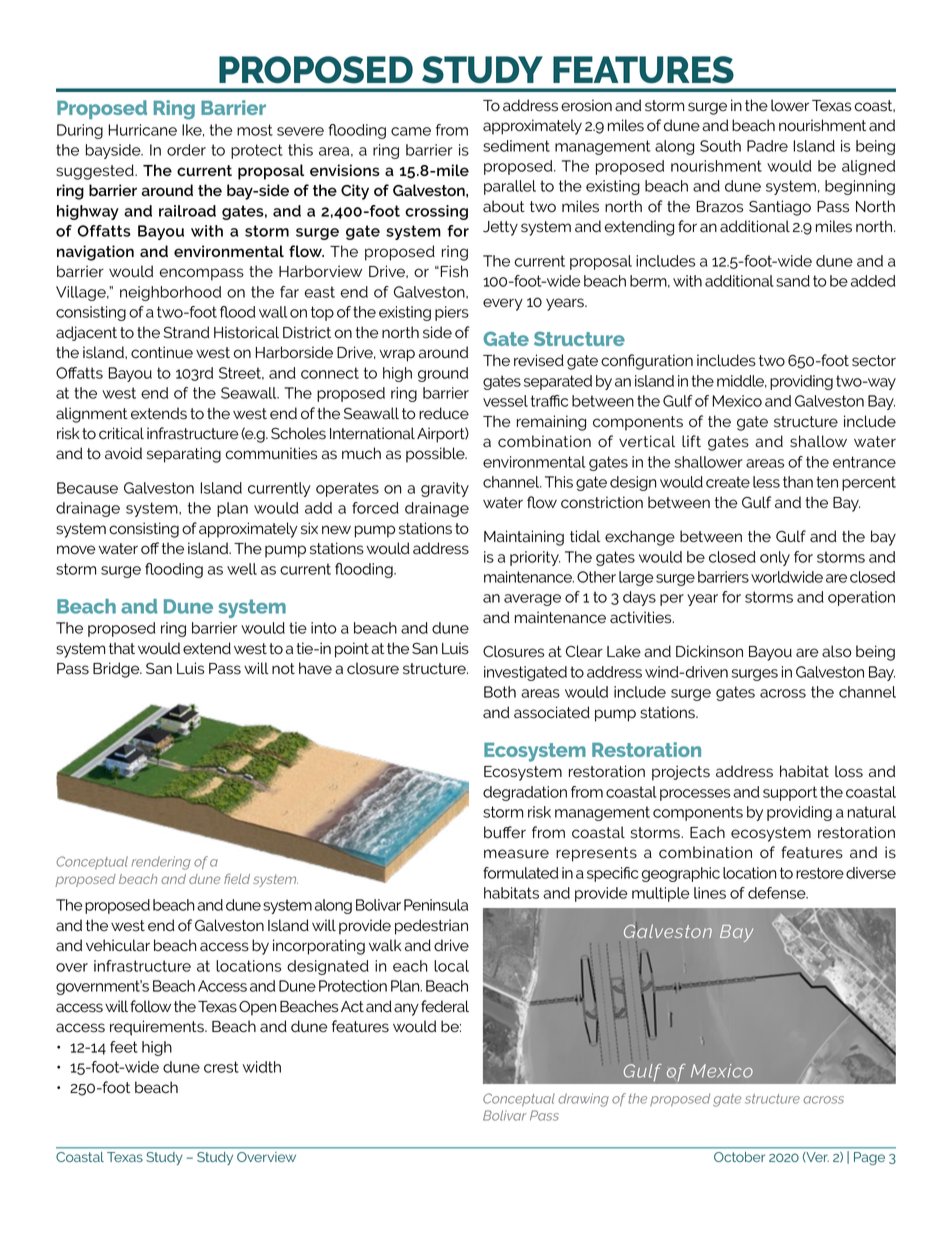  What do you see at coordinates (532, 600) in the screenshot?
I see `average` at bounding box center [532, 600].
